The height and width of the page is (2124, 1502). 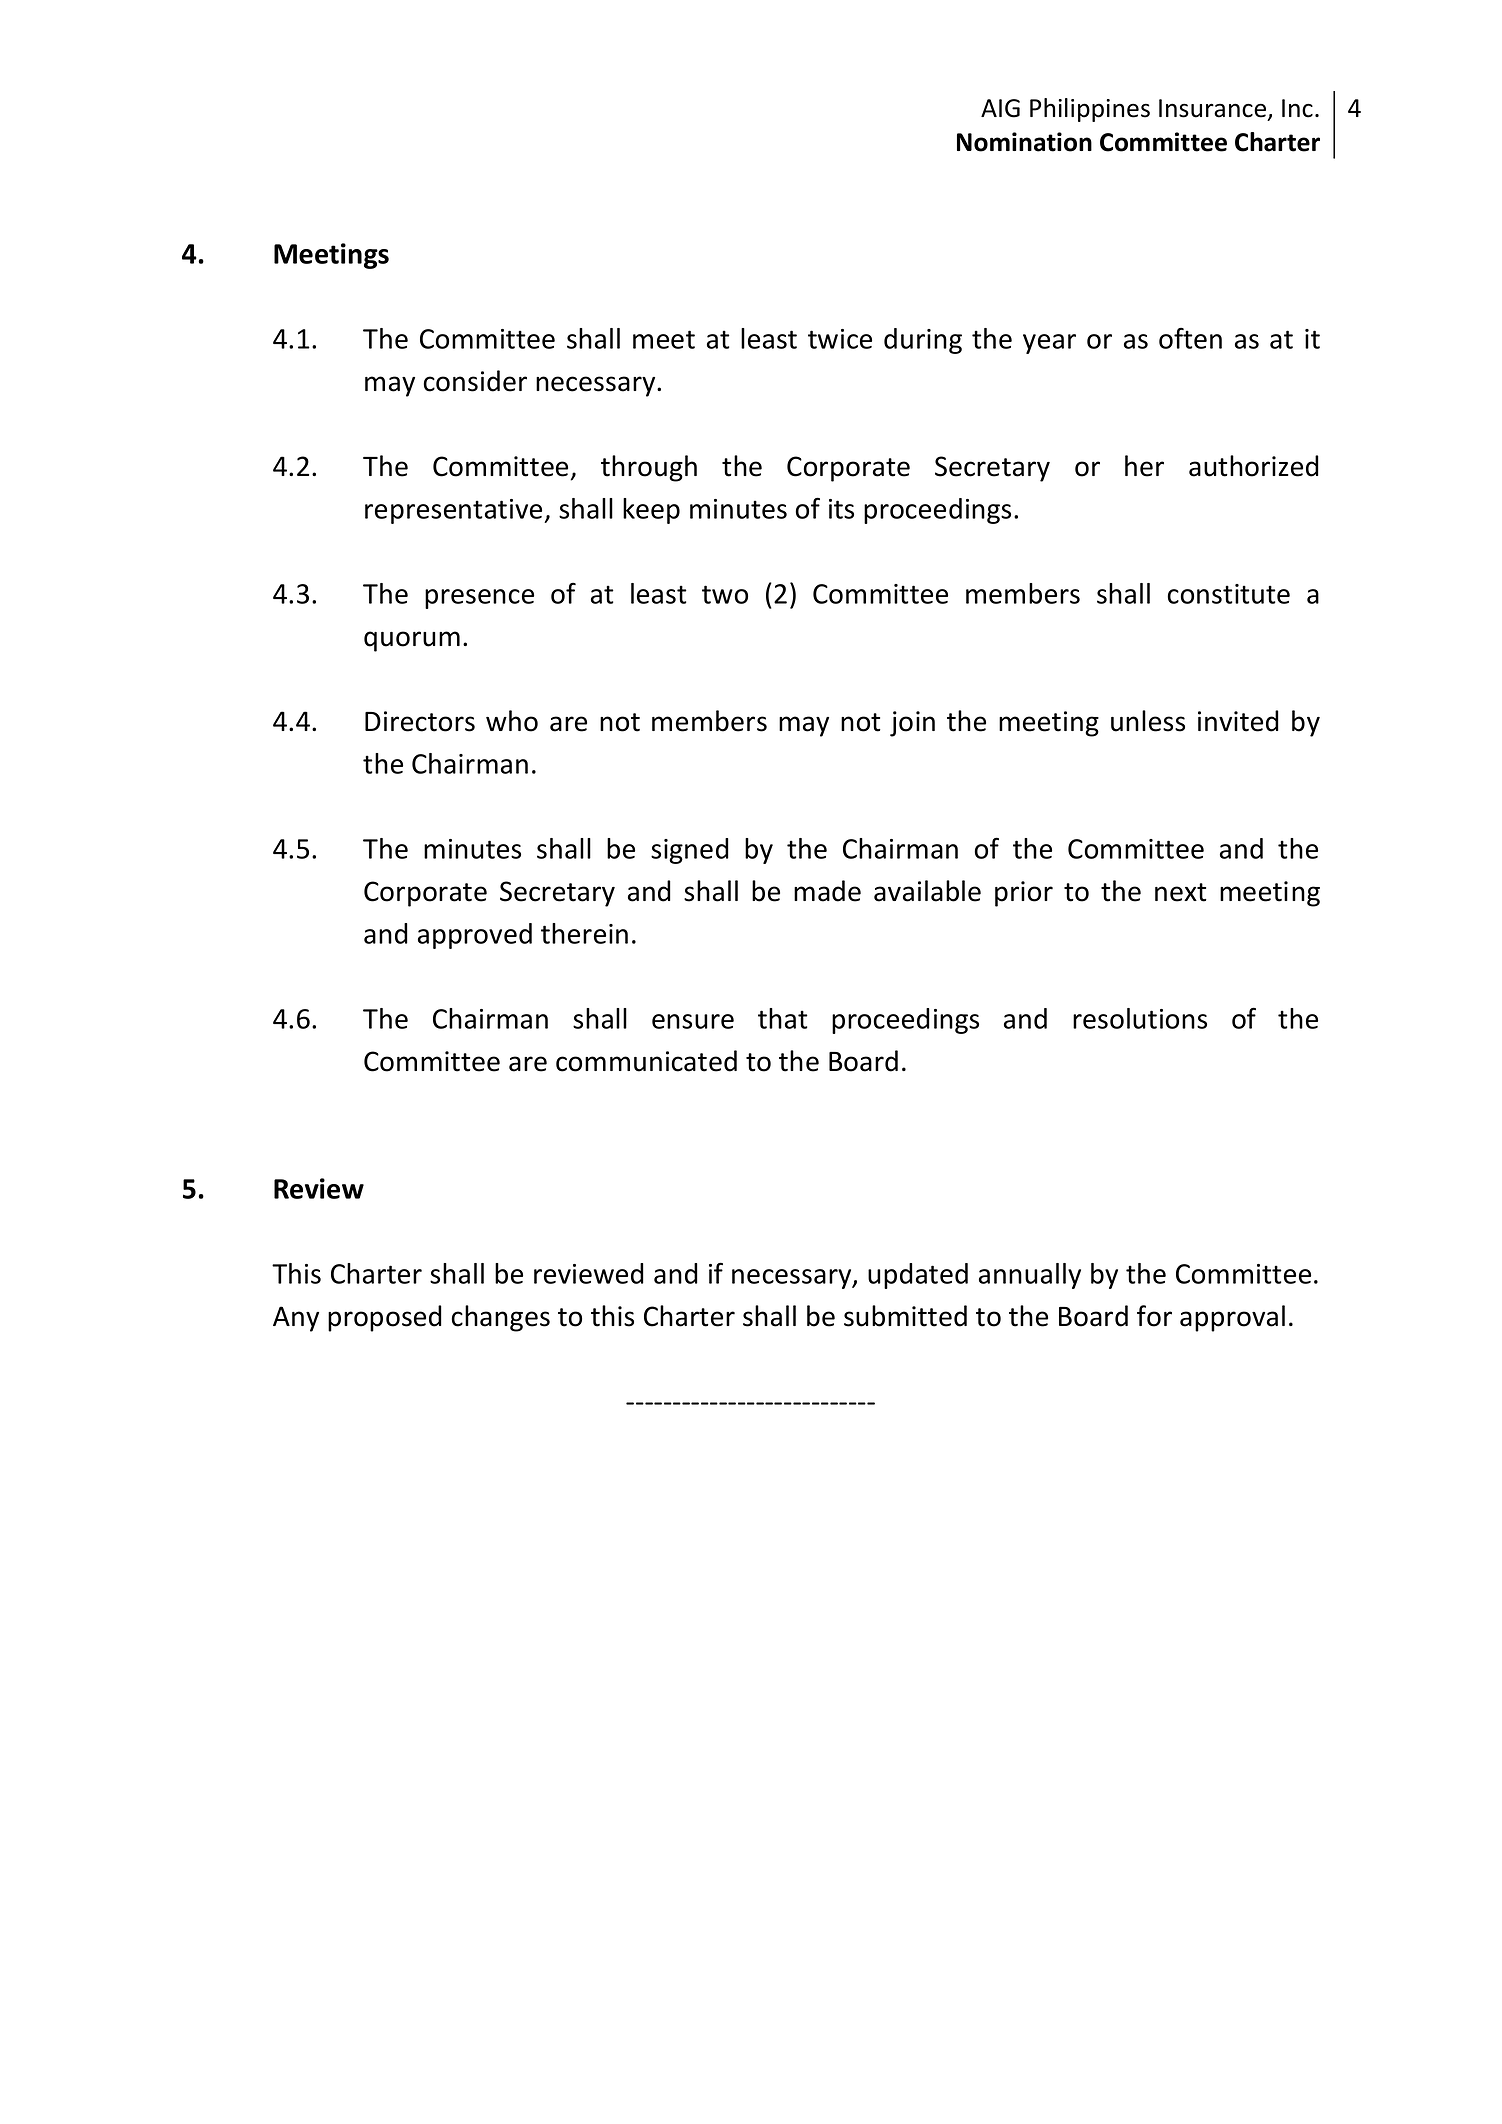 What do you see at coordinates (475, 381) in the page?
I see `consider` at bounding box center [475, 381].
